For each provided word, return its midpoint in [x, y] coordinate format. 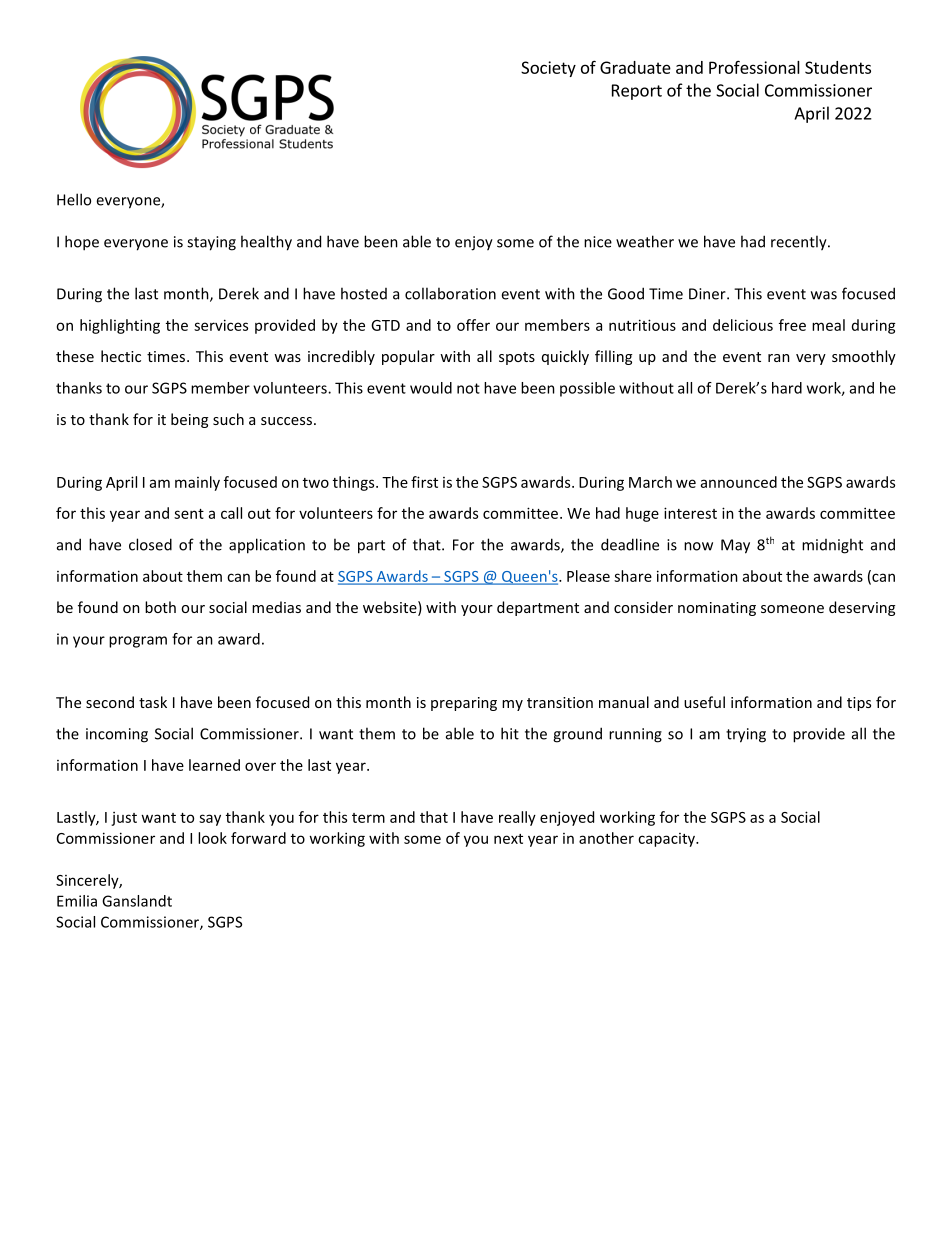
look [212, 838]
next [508, 839]
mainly [197, 483]
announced [739, 482]
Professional [754, 67]
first [424, 482]
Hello [74, 199]
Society [548, 69]
